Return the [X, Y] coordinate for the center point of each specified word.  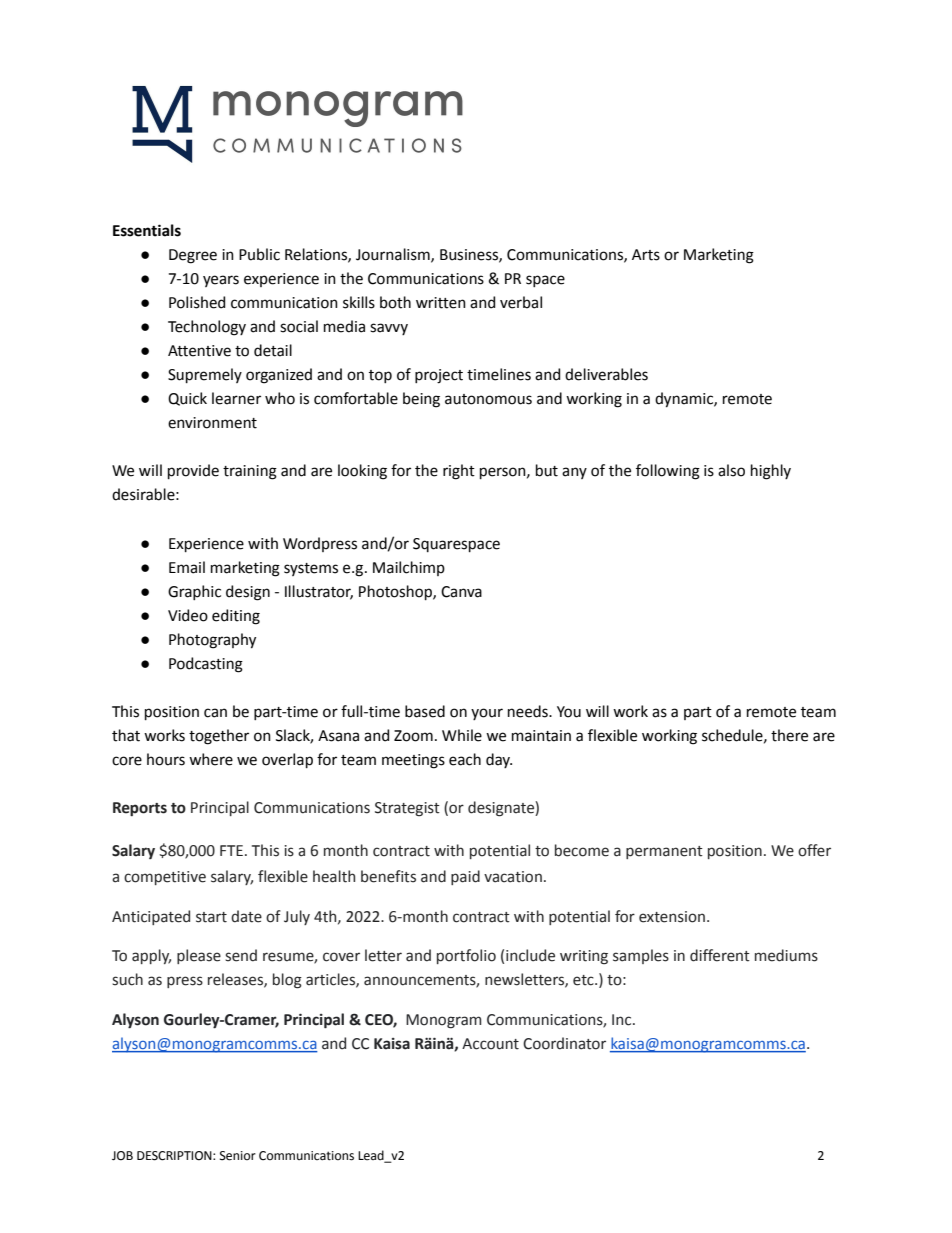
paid [465, 877]
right [459, 472]
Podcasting [206, 665]
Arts [646, 255]
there [789, 735]
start [211, 917]
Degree [193, 256]
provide [193, 471]
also [731, 470]
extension [672, 917]
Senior [238, 1156]
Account [490, 1044]
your [487, 714]
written [441, 303]
